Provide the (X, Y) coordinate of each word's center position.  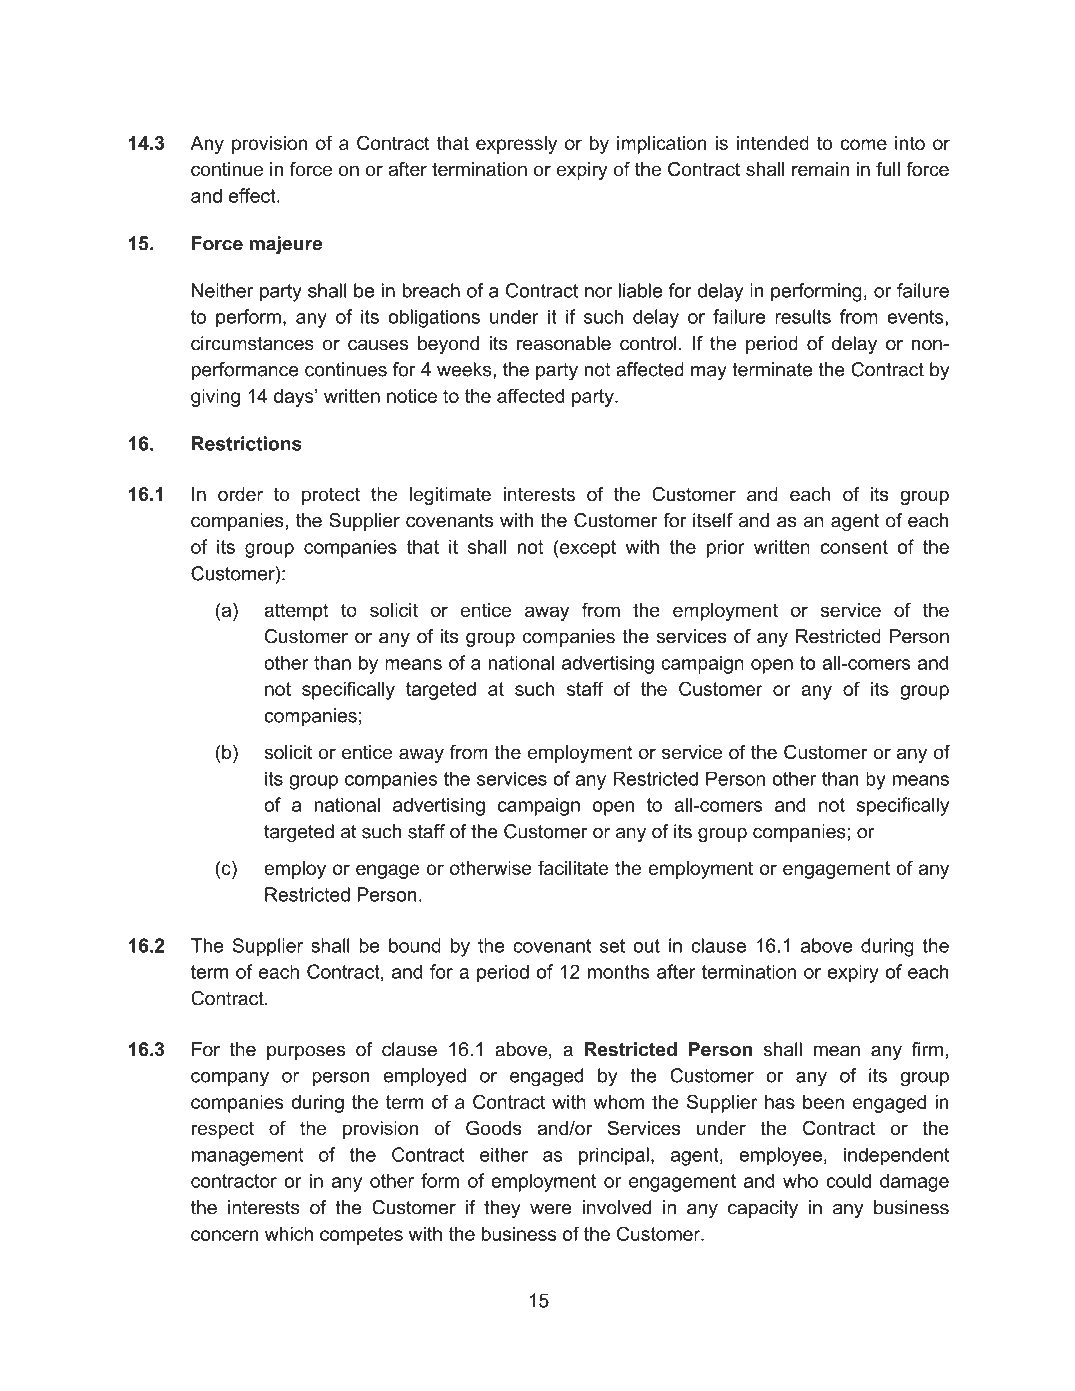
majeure (285, 245)
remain (820, 169)
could (848, 1180)
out (646, 946)
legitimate (450, 496)
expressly (516, 145)
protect (331, 496)
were (551, 1209)
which (289, 1234)
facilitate (573, 867)
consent (854, 547)
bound (415, 945)
